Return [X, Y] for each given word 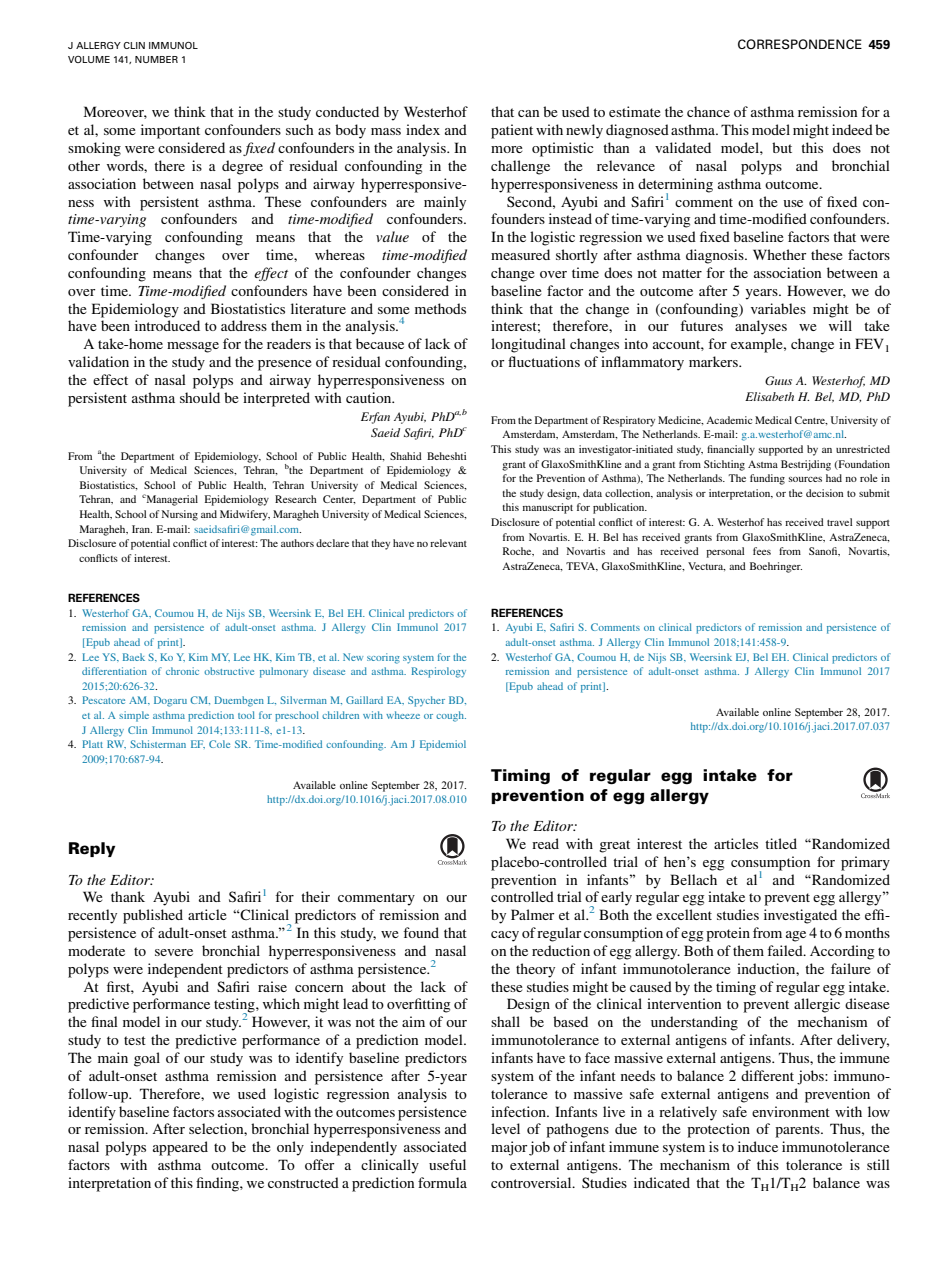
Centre [811, 420]
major [509, 1148]
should [200, 397]
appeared [180, 1148]
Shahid [406, 456]
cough [451, 716]
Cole [219, 744]
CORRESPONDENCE [800, 44]
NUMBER [156, 59]
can [528, 113]
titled [781, 843]
